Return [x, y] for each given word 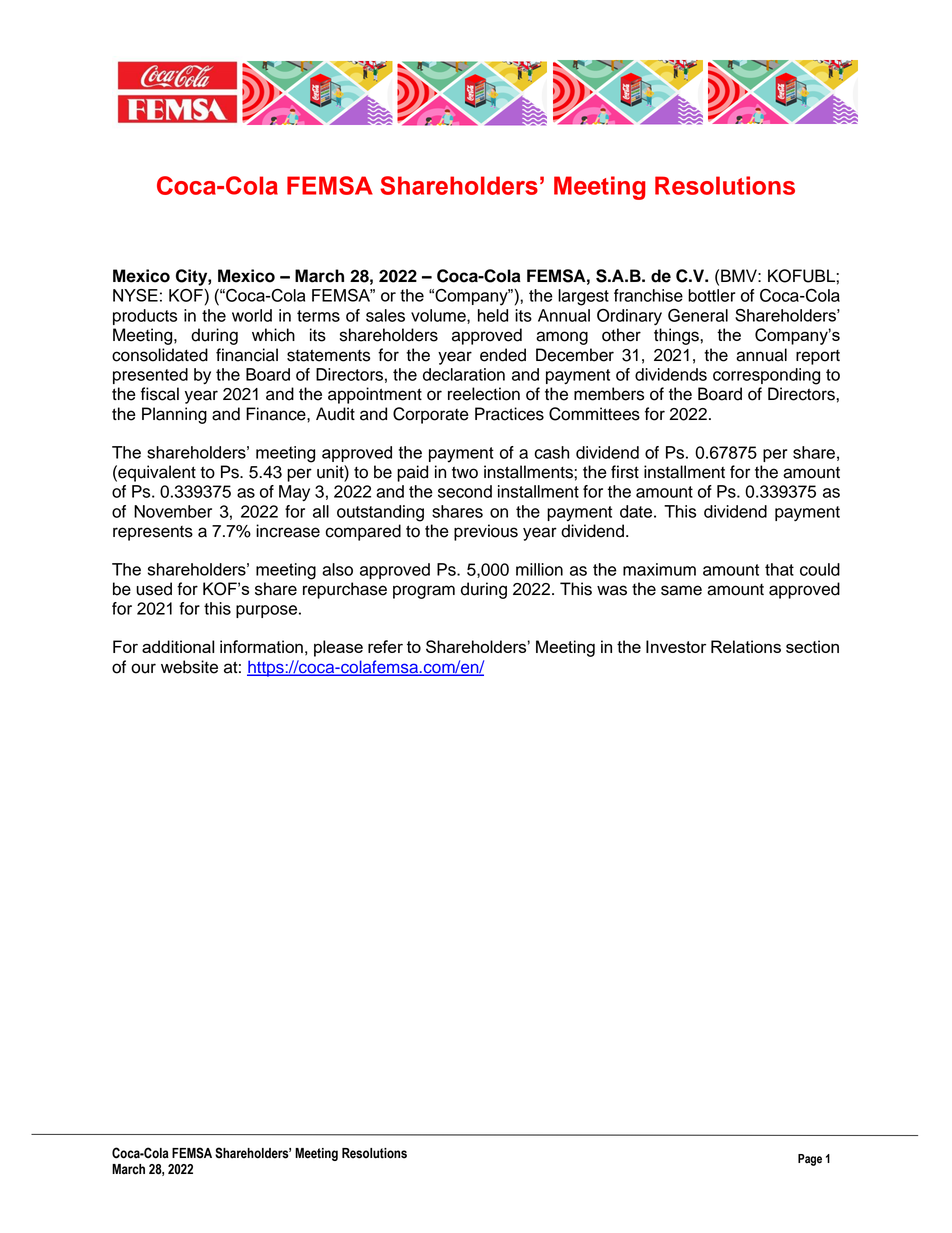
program [424, 592]
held [493, 315]
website [189, 667]
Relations [746, 646]
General [698, 315]
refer [385, 646]
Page [810, 1160]
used [154, 589]
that [779, 569]
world [252, 315]
